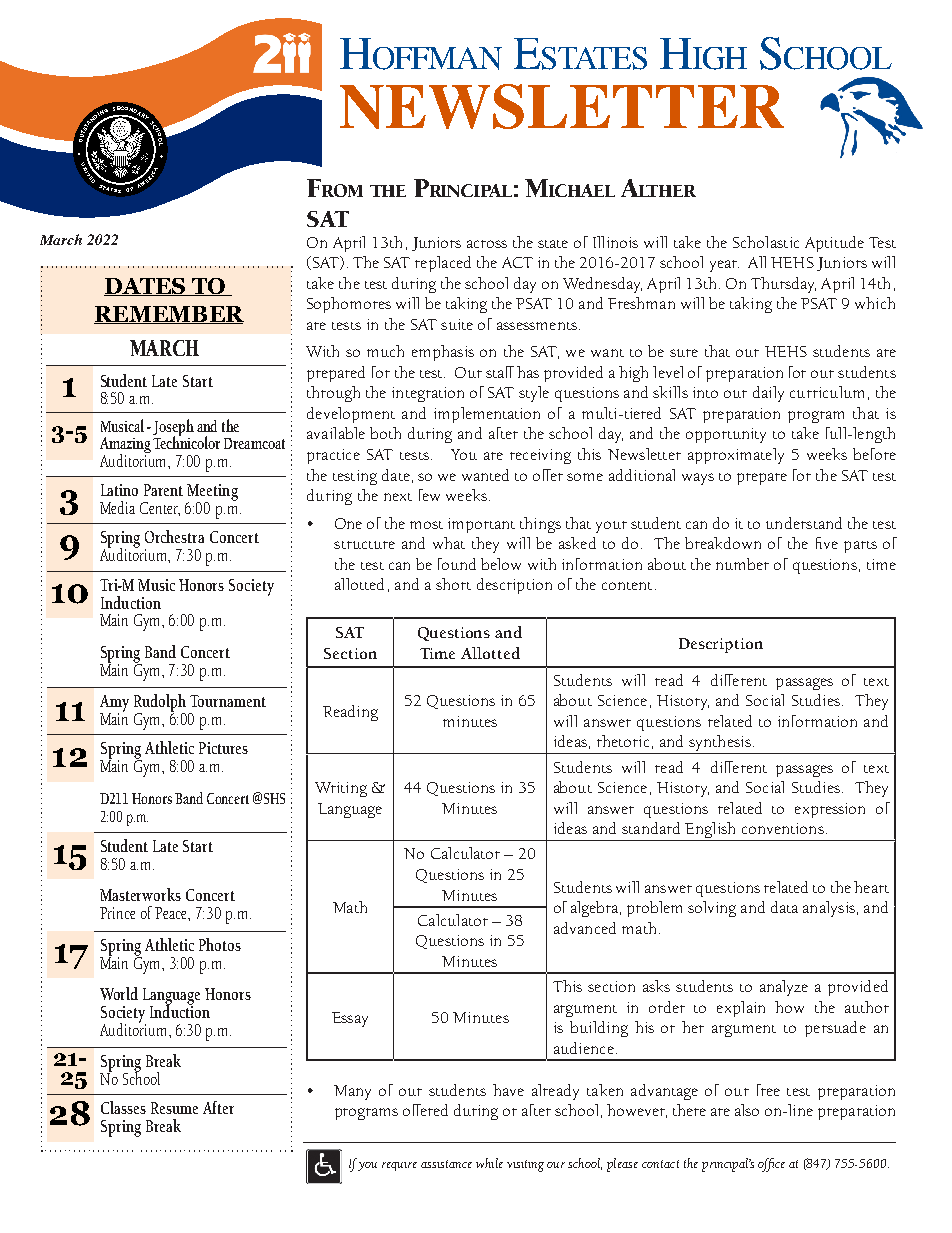  Describe the element at coordinates (623, 741) in the screenshot. I see `rhetoric` at that location.
